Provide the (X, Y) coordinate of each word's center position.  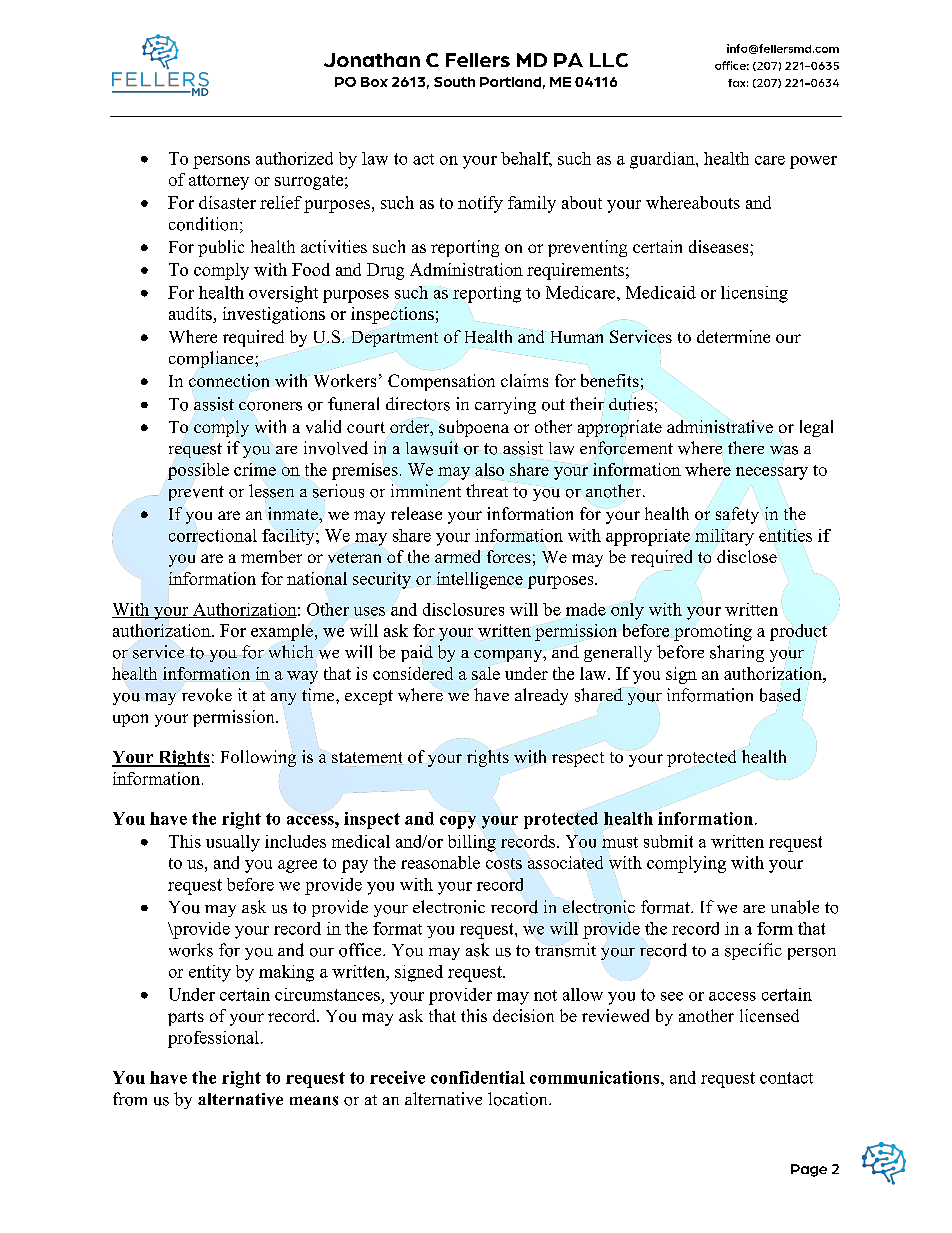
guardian (663, 160)
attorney (219, 182)
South (454, 82)
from (130, 1099)
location (519, 1099)
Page (809, 1170)
